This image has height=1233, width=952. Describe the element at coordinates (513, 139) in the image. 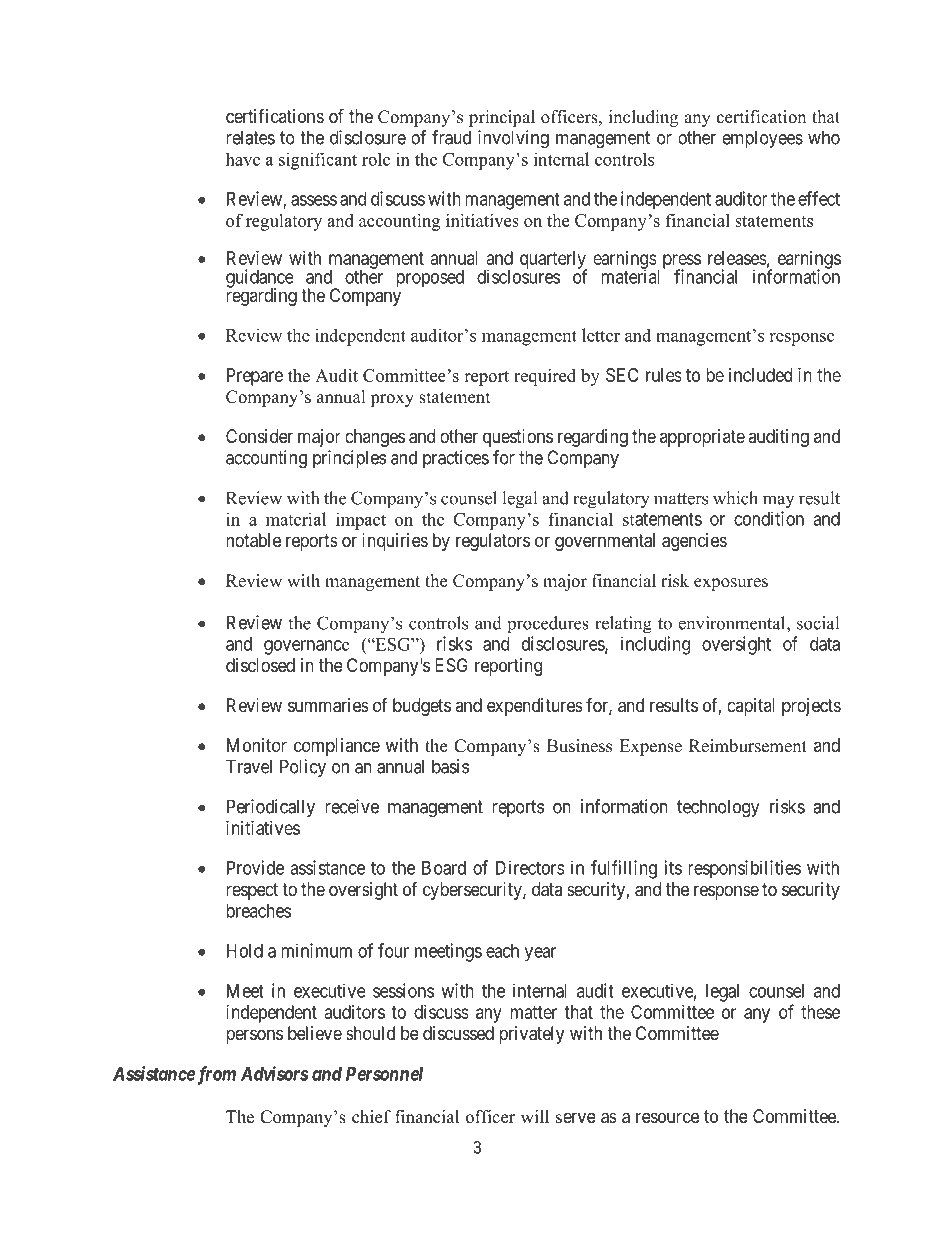

I see `involving` at that location.
